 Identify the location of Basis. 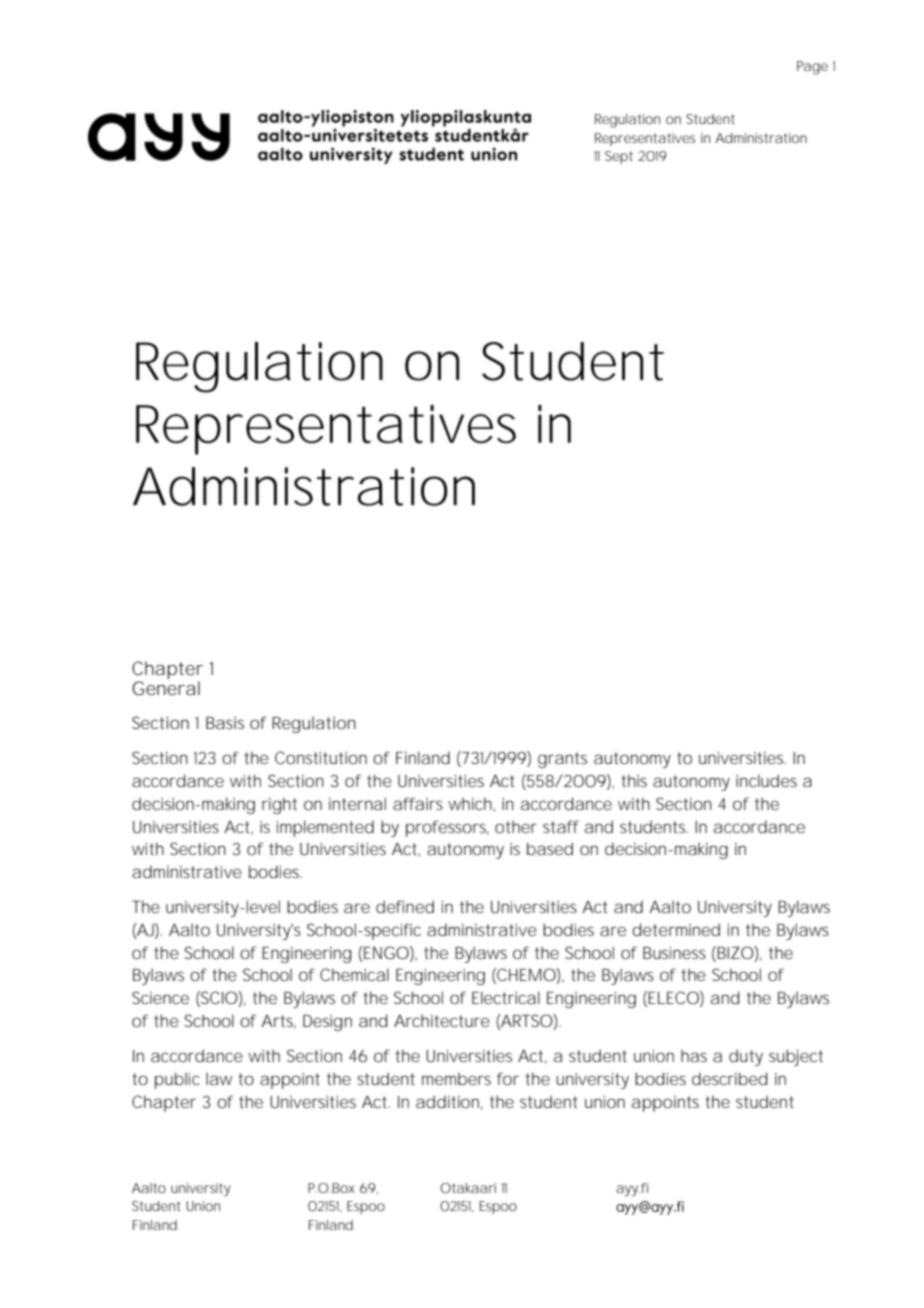
(225, 723).
